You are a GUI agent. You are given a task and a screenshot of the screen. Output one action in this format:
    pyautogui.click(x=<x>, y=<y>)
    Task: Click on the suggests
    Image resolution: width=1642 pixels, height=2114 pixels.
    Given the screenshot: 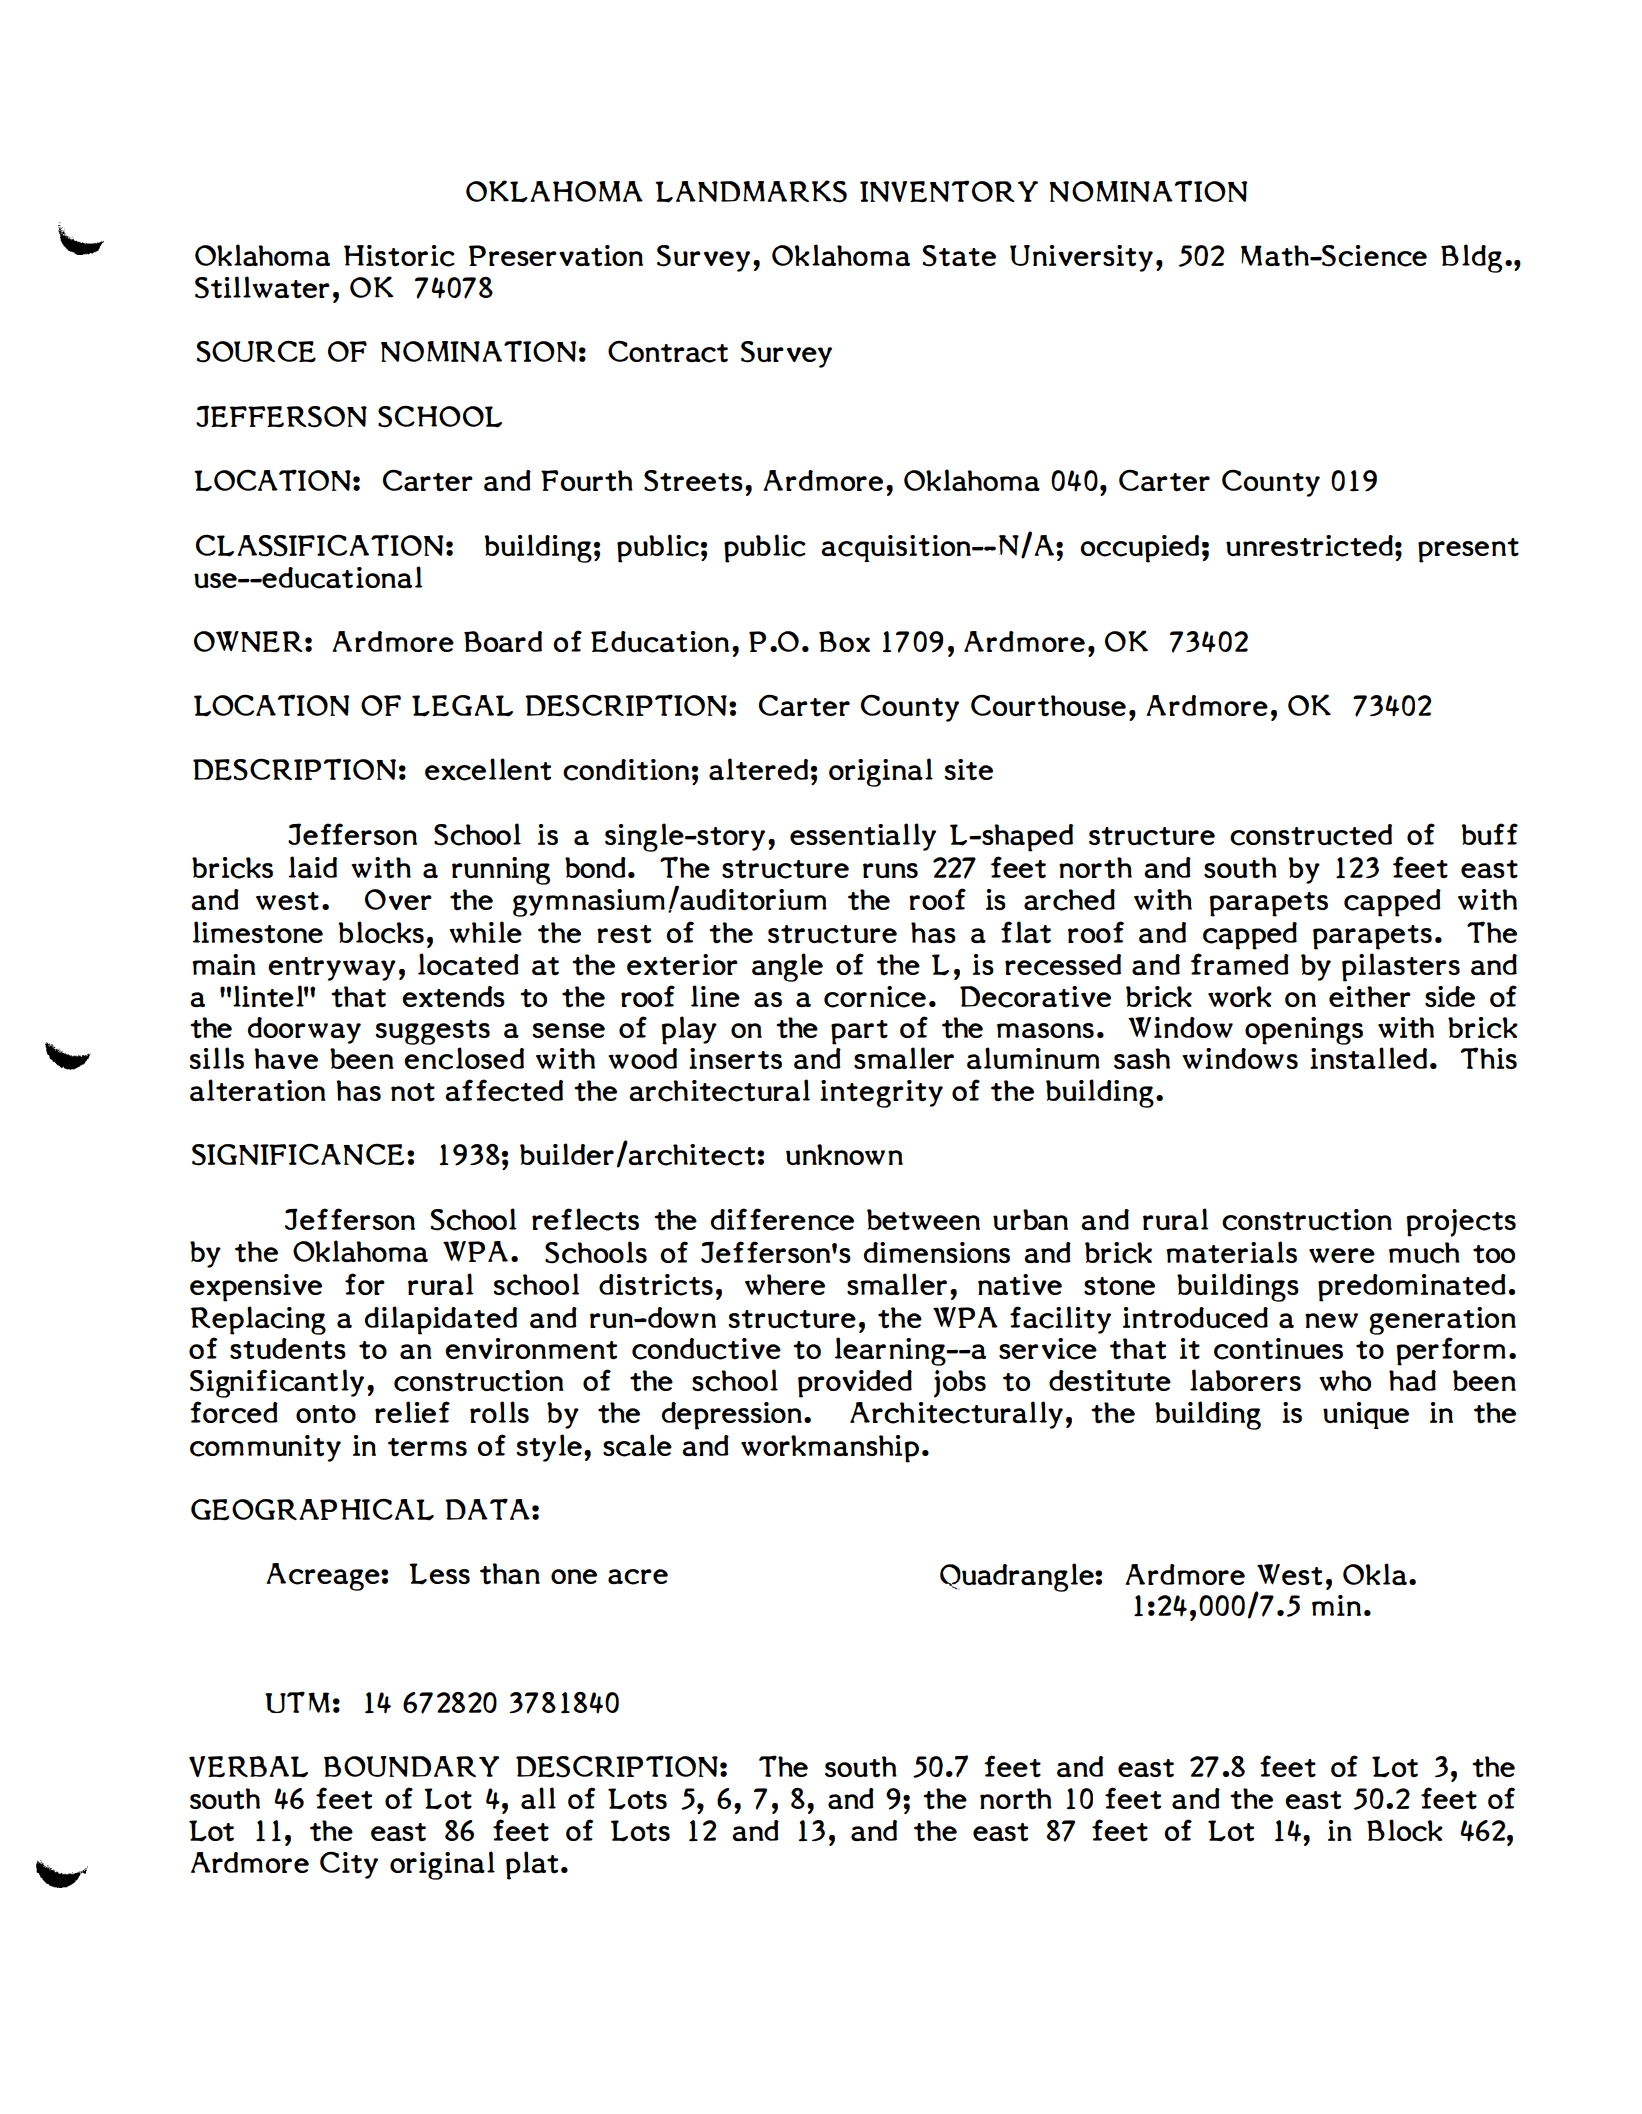 What is the action you would take?
    pyautogui.click(x=432, y=1032)
